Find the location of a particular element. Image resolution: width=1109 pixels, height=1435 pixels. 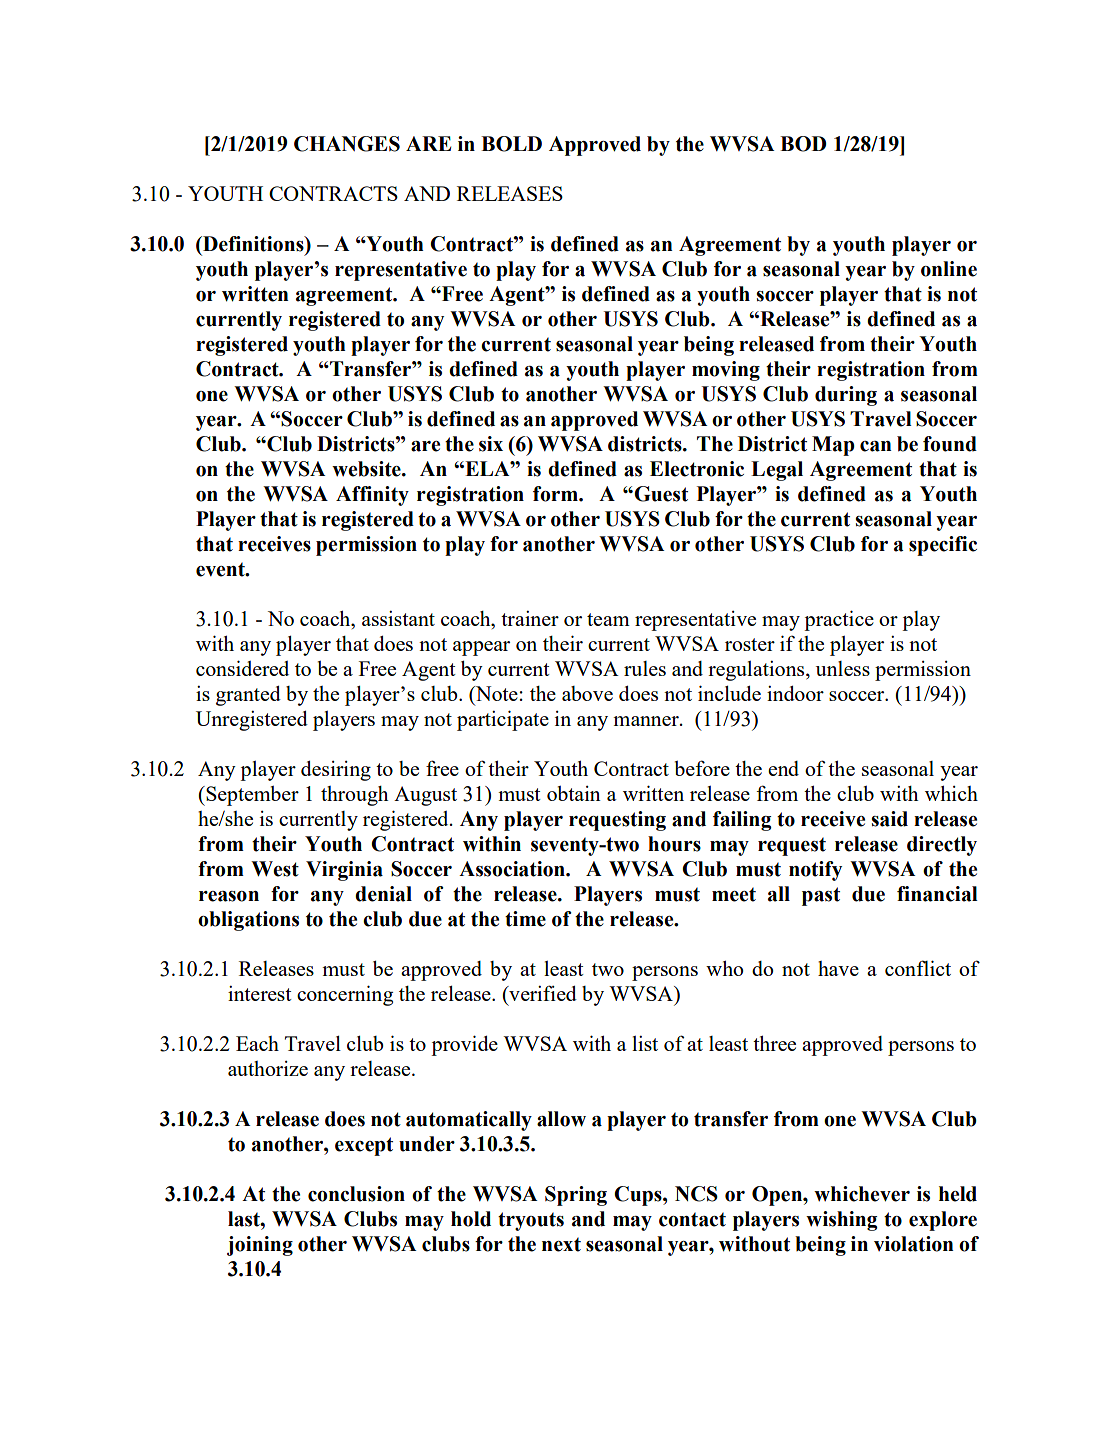

Spring is located at coordinates (576, 1196).
